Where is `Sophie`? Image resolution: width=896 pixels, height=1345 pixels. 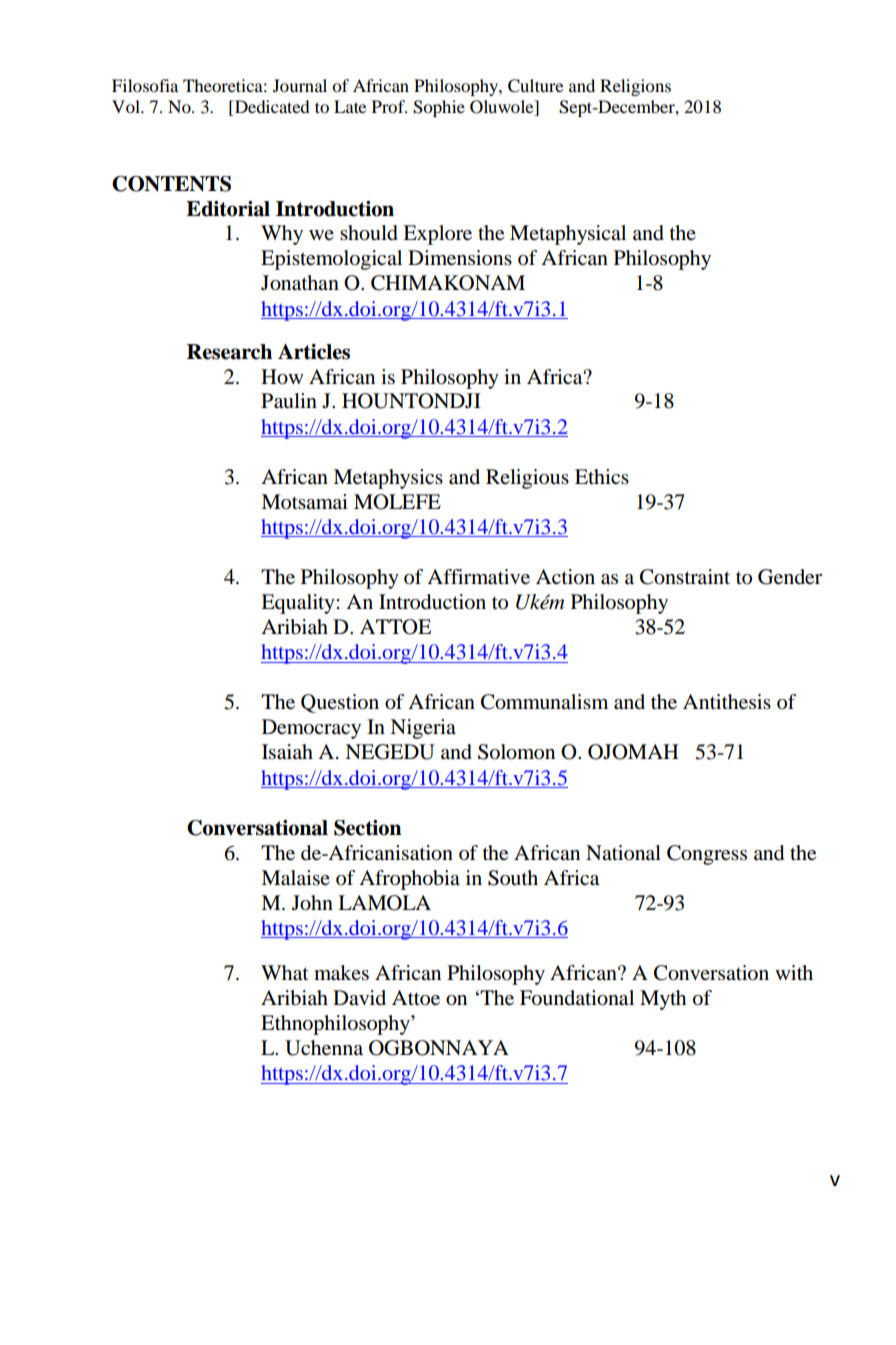 Sophie is located at coordinates (439, 108).
